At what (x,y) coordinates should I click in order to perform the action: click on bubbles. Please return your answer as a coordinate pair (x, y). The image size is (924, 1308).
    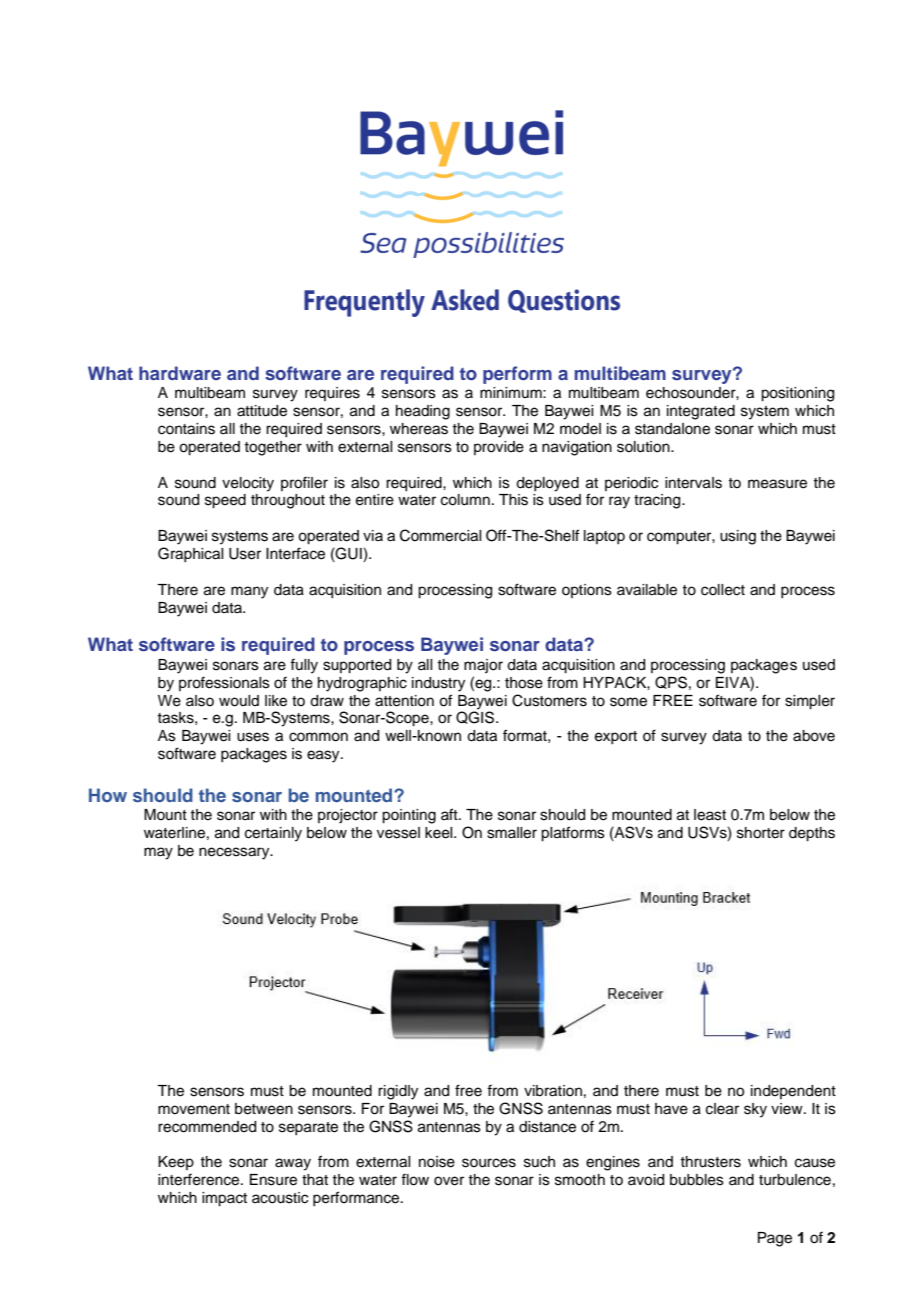
    Looking at the image, I should click on (697, 1180).
